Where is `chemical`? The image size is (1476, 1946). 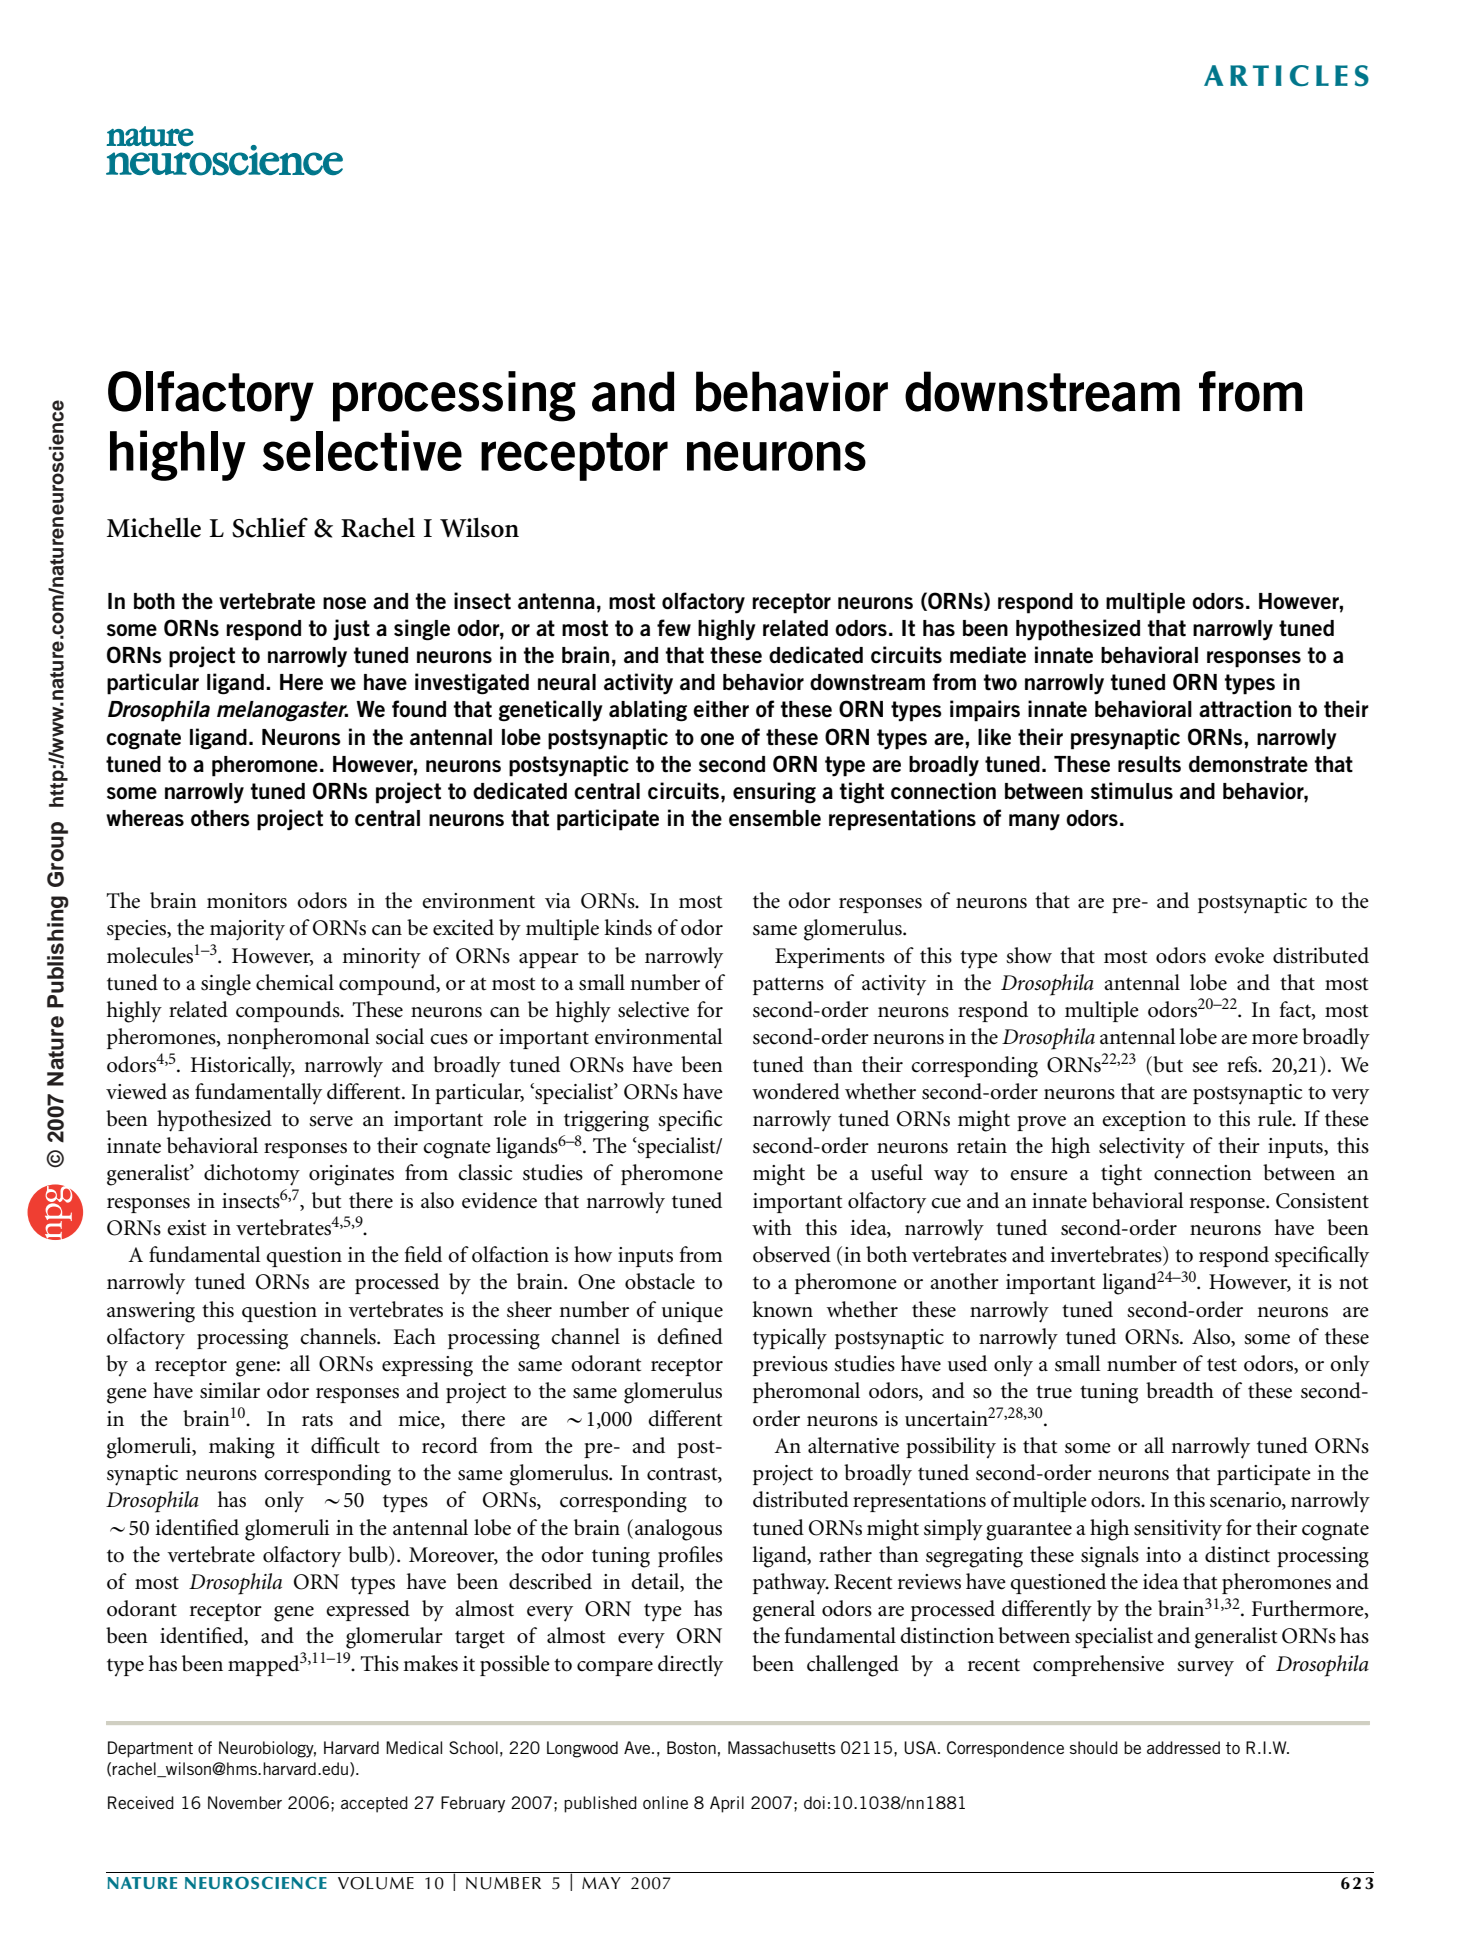 chemical is located at coordinates (295, 982).
